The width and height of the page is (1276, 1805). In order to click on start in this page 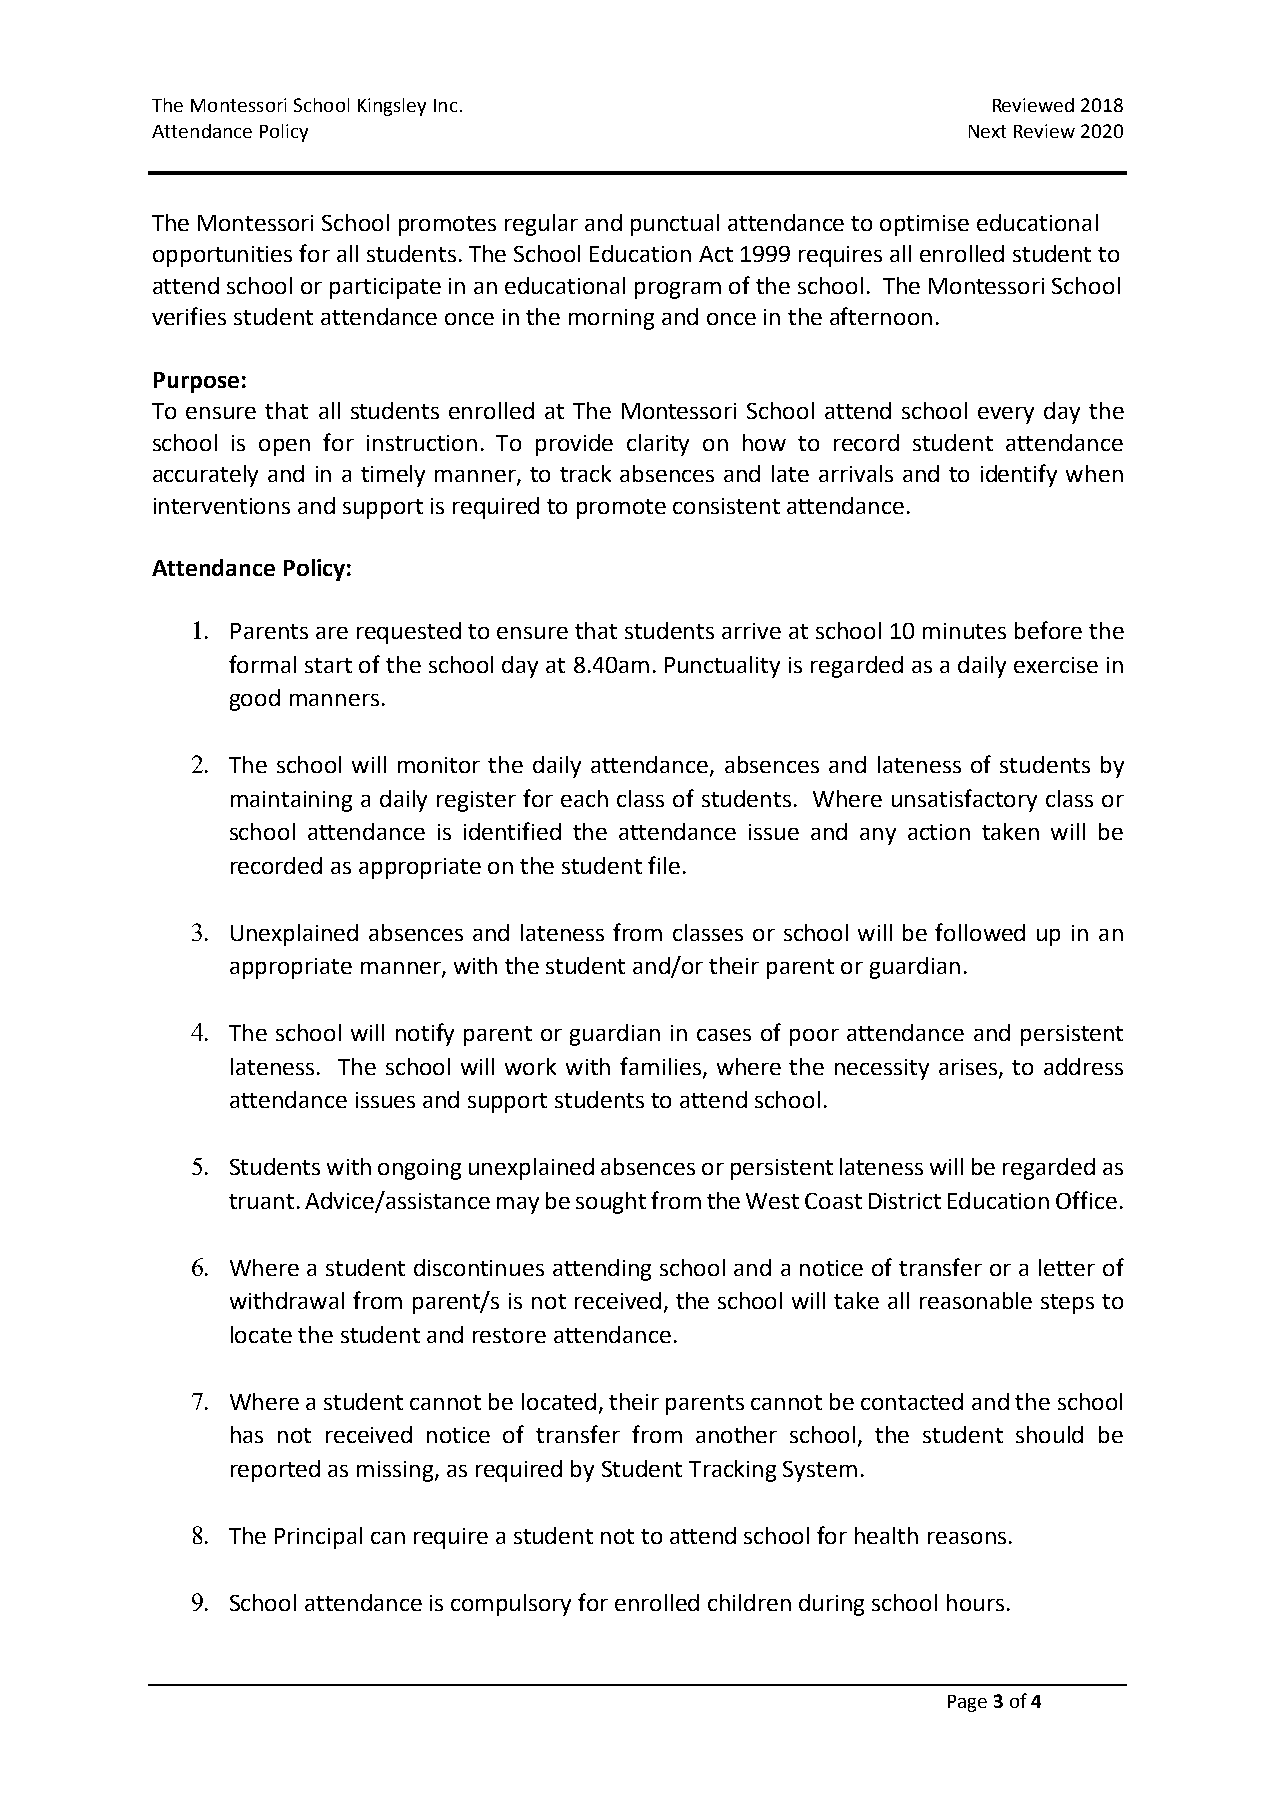, I will do `click(328, 665)`.
